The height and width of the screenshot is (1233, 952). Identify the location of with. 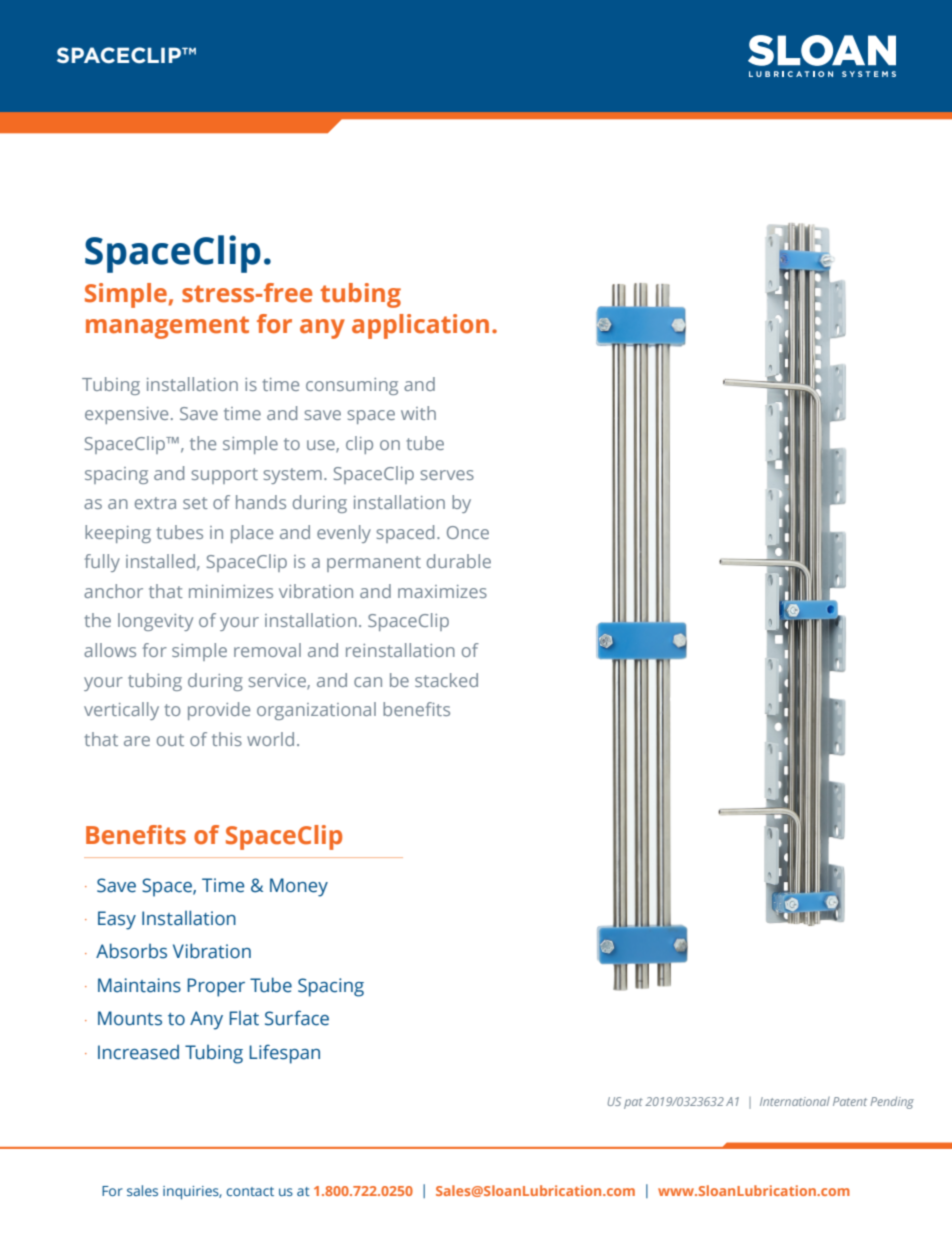
(418, 413).
